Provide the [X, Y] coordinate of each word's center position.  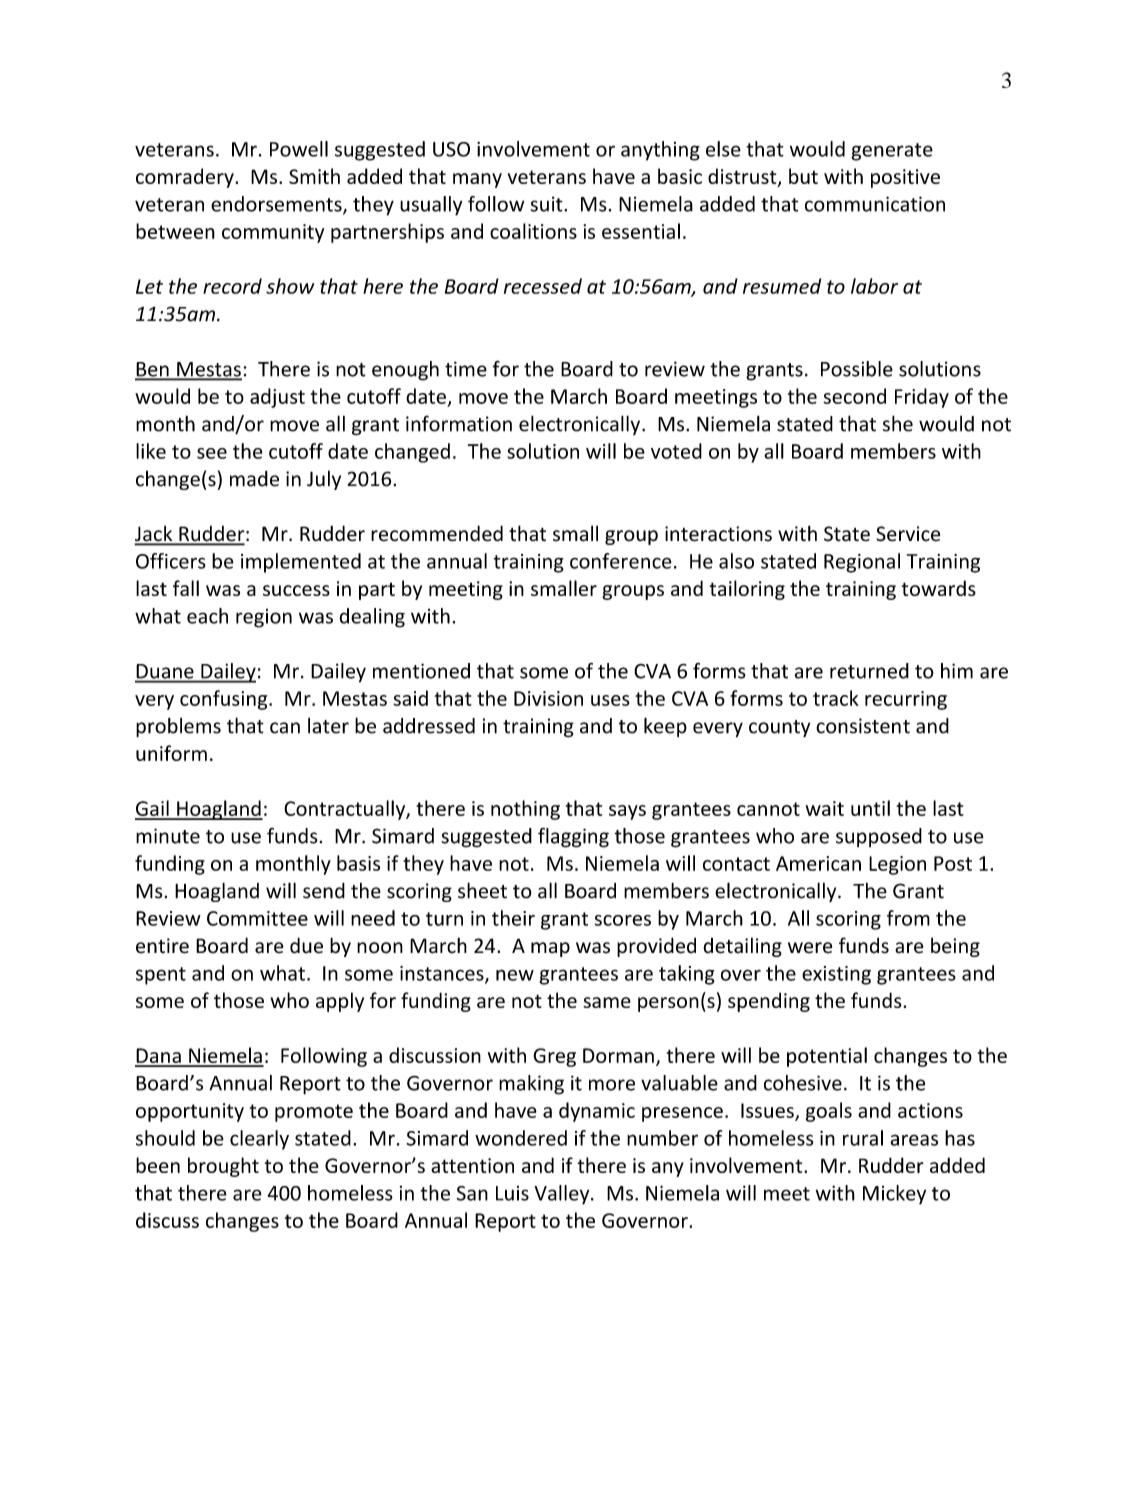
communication [875, 204]
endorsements [277, 205]
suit [548, 204]
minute [168, 836]
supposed [879, 837]
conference [621, 561]
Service [908, 534]
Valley [563, 1195]
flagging [573, 838]
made [254, 479]
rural [863, 1138]
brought [223, 1167]
